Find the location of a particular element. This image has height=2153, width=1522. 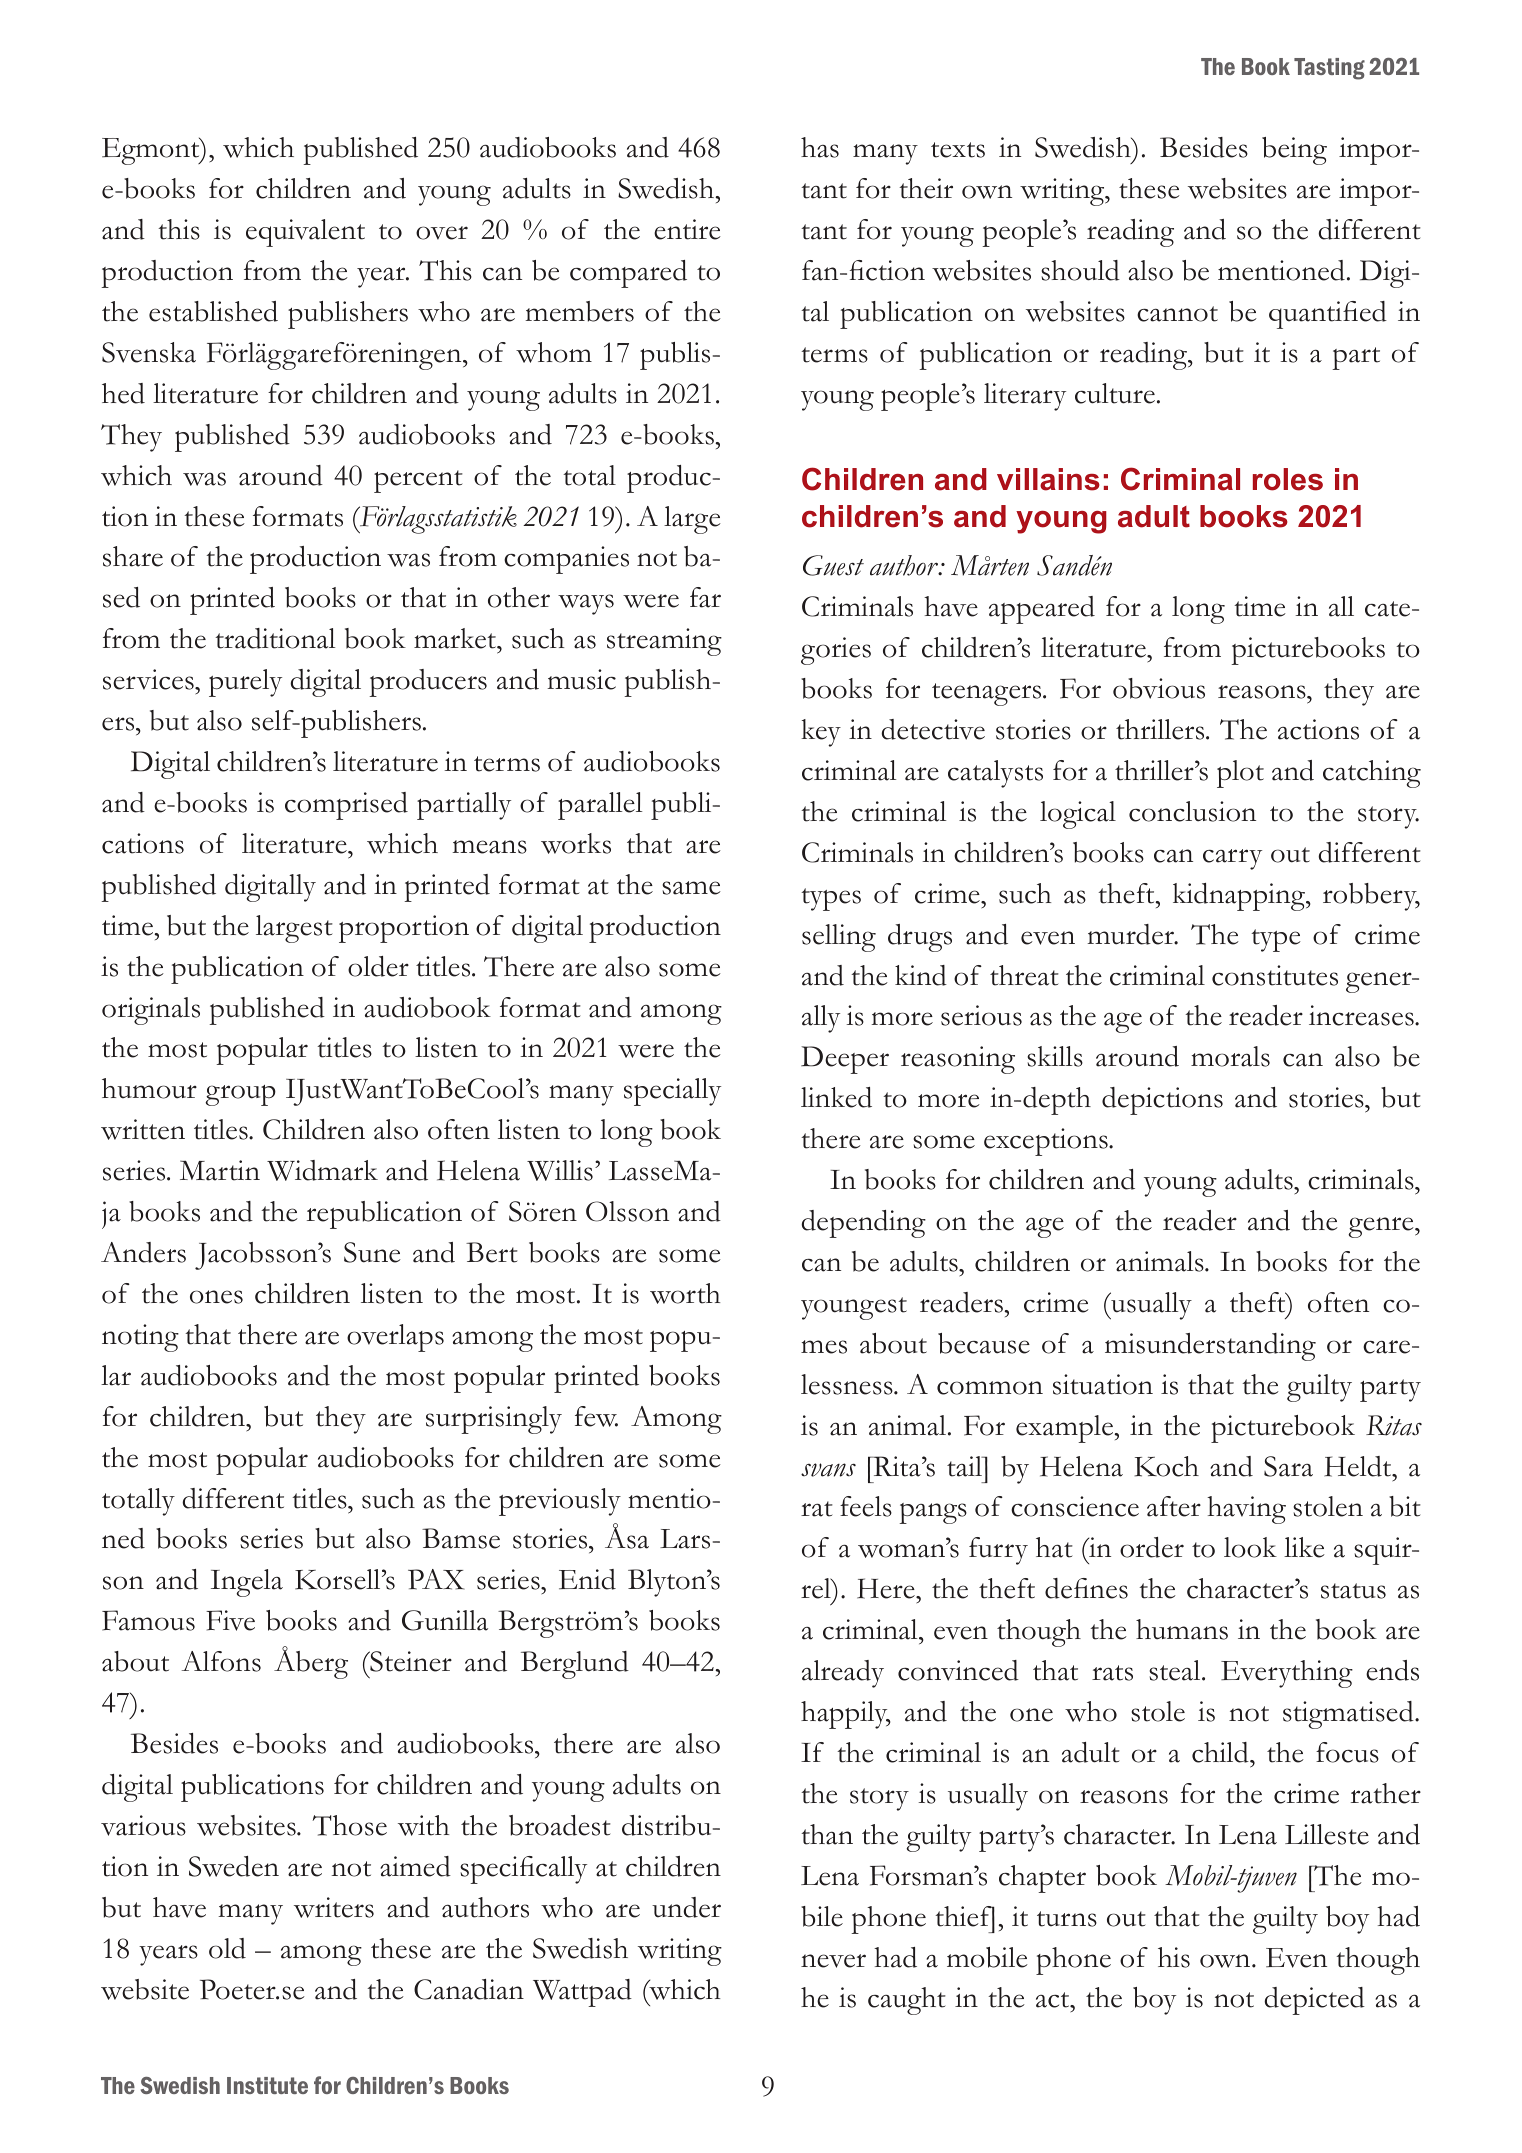

equivalent is located at coordinates (305, 233).
